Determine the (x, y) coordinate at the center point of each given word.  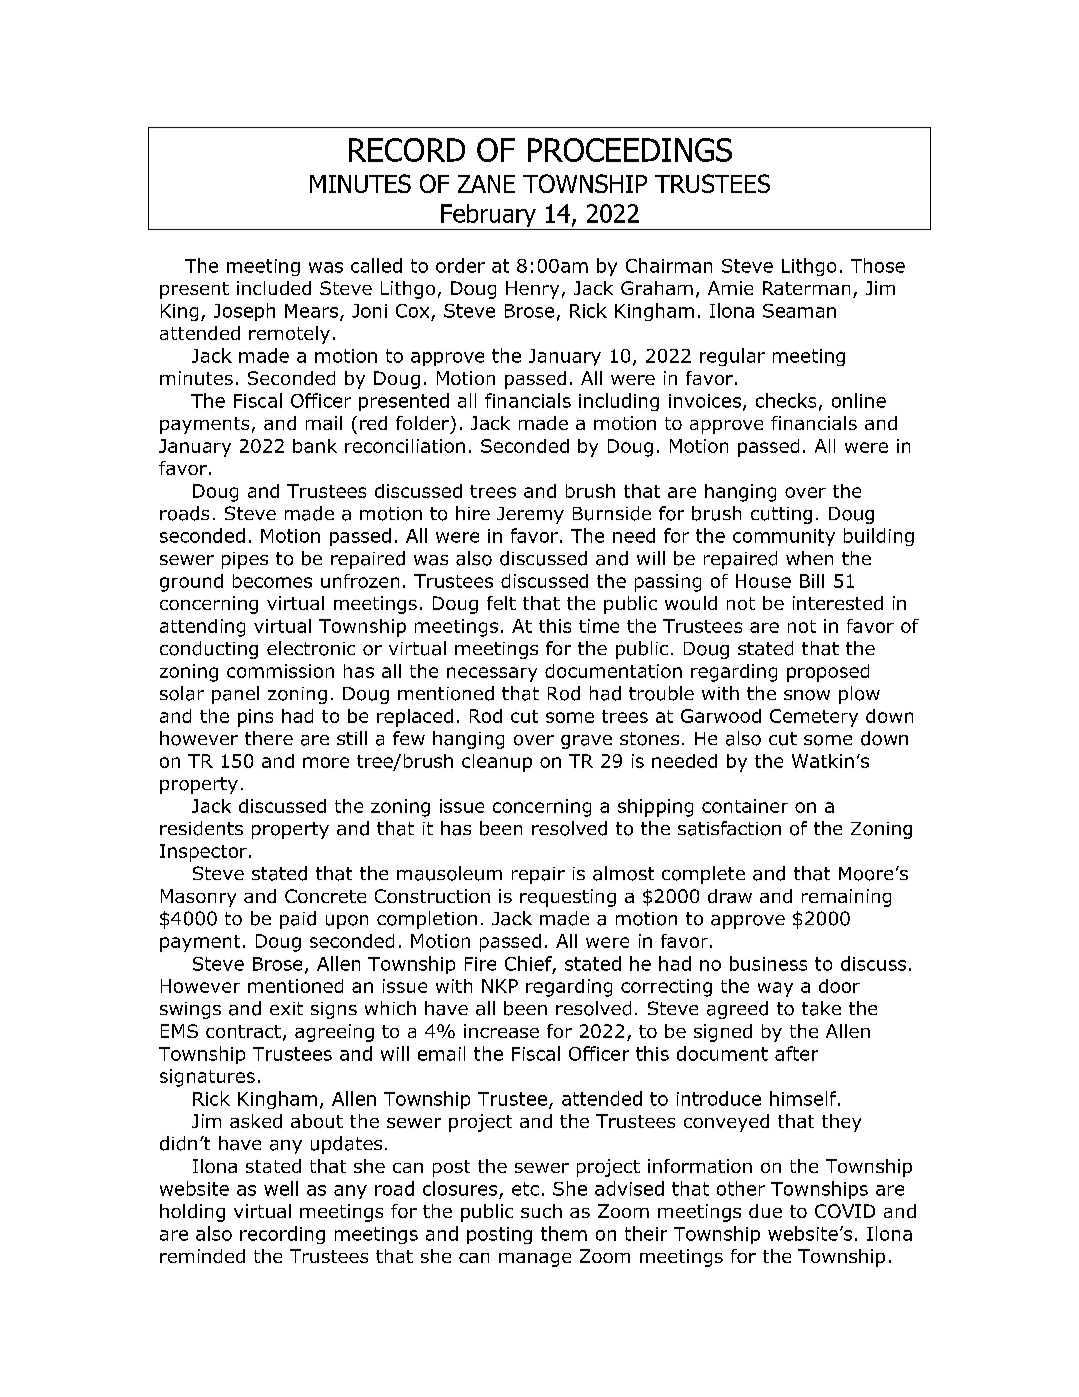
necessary (492, 674)
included (274, 288)
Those (878, 265)
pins (255, 718)
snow (807, 695)
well (281, 1188)
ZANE (486, 184)
